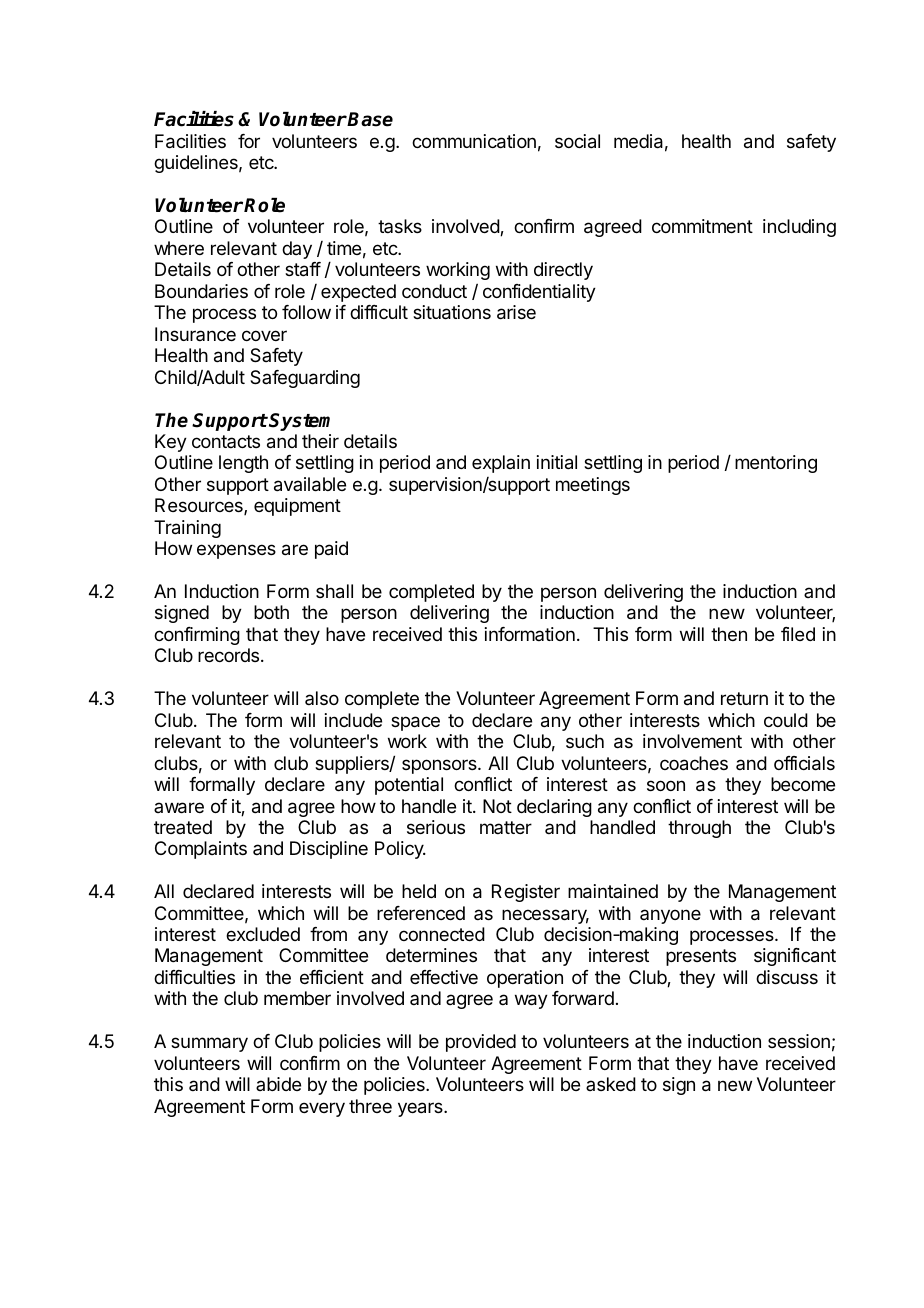 Image resolution: width=924 pixels, height=1308 pixels. What do you see at coordinates (474, 141) in the document?
I see `communication` at bounding box center [474, 141].
